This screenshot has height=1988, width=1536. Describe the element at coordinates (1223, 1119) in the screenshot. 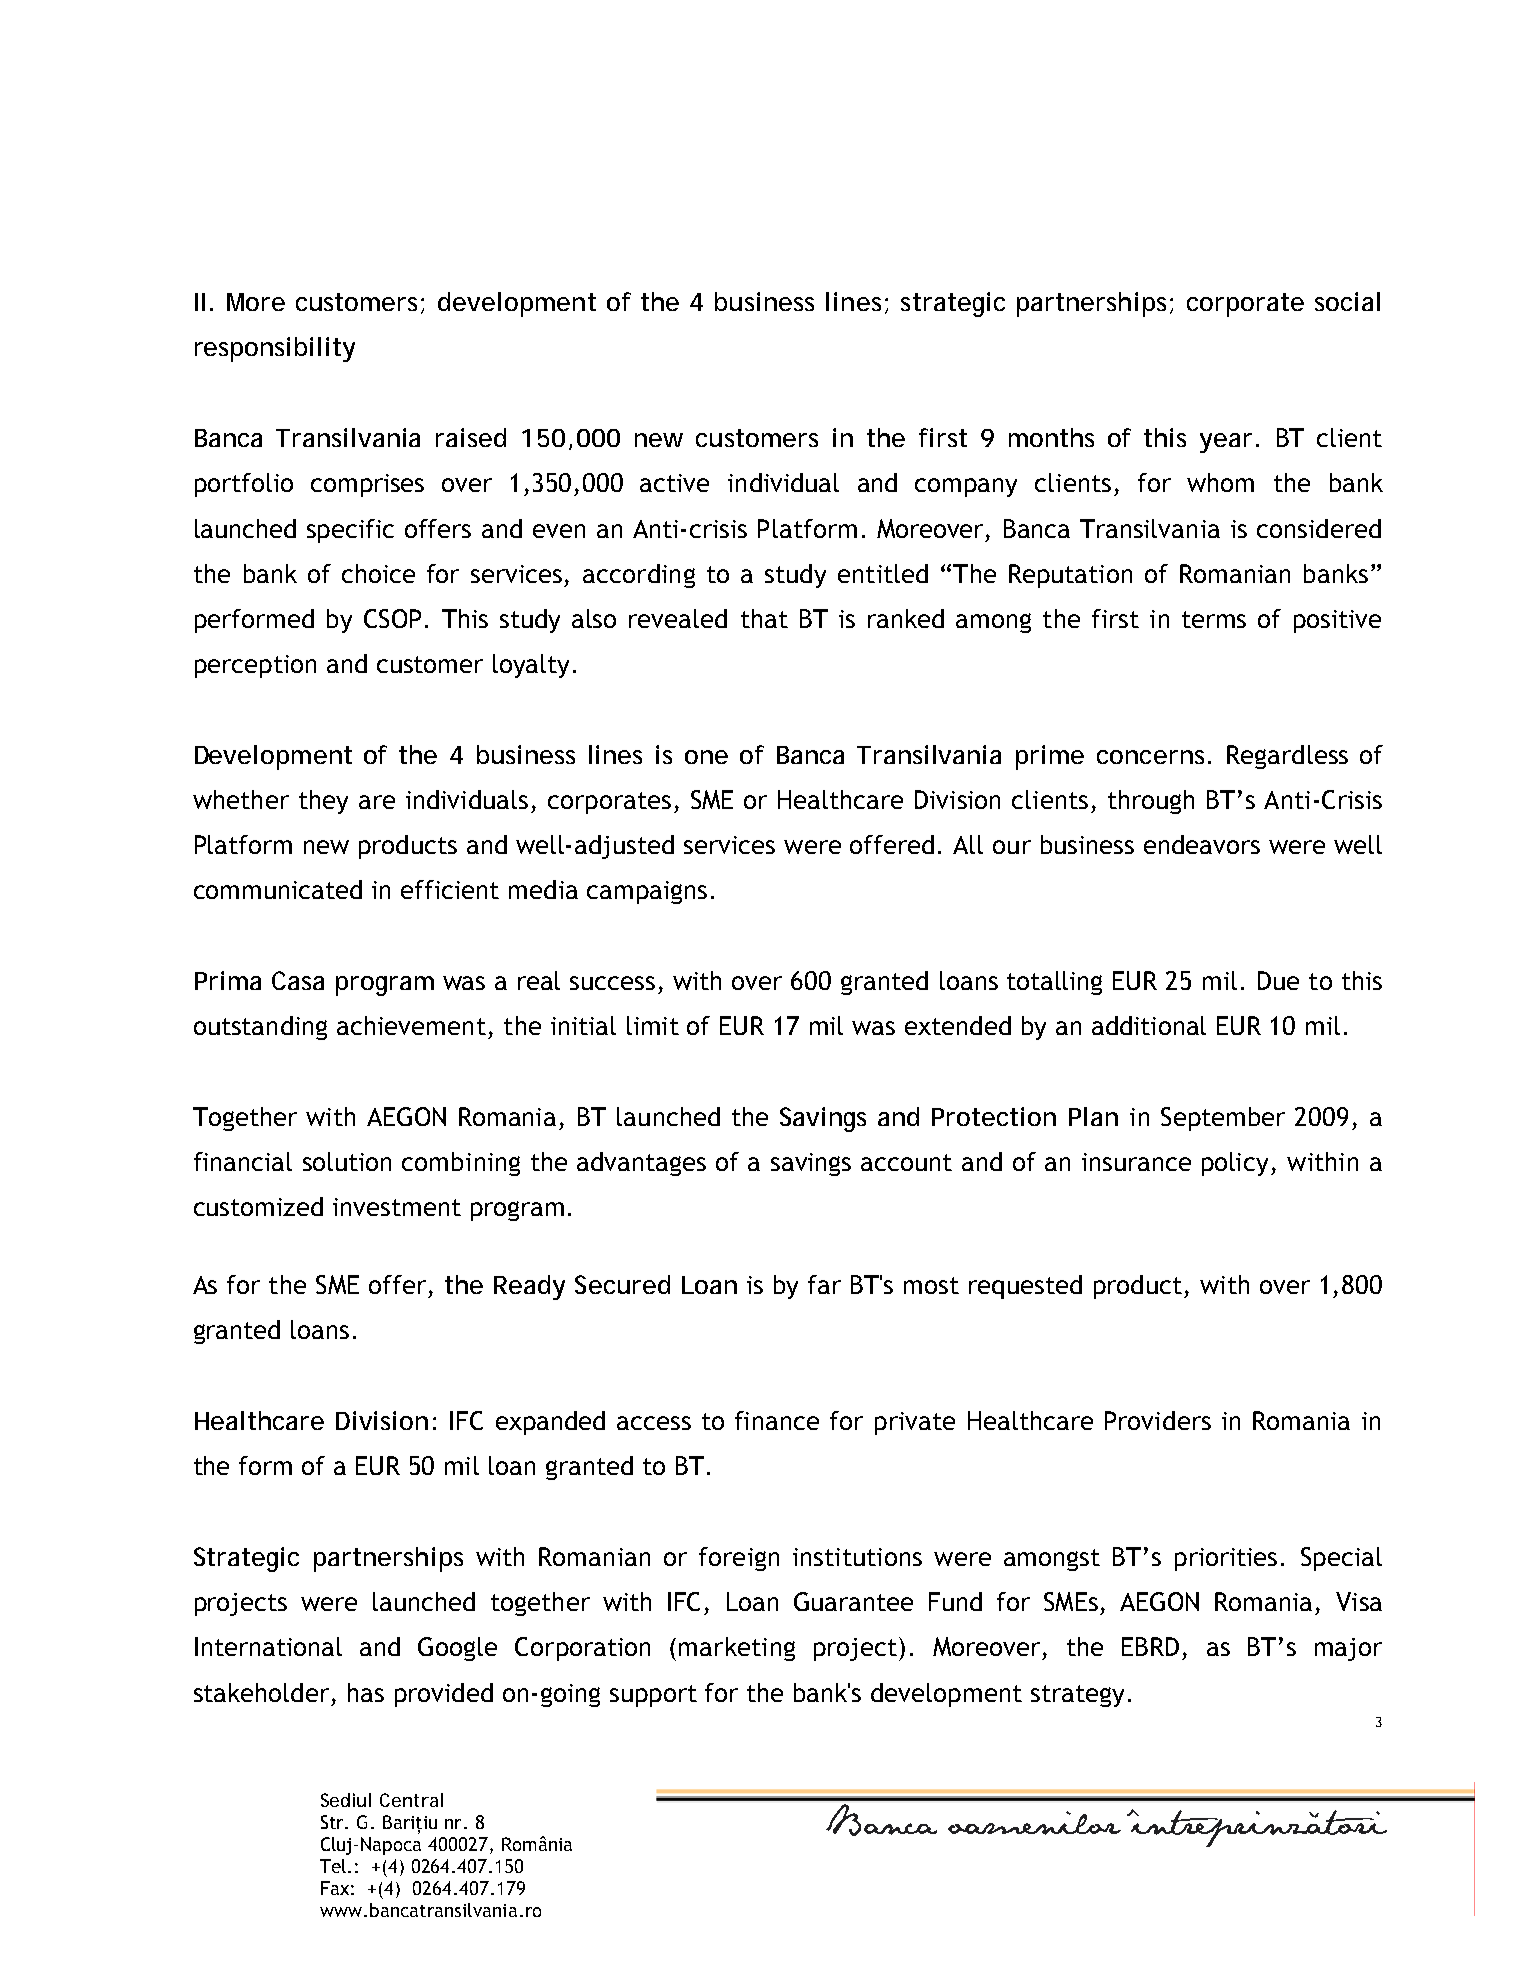

I see `September` at that location.
